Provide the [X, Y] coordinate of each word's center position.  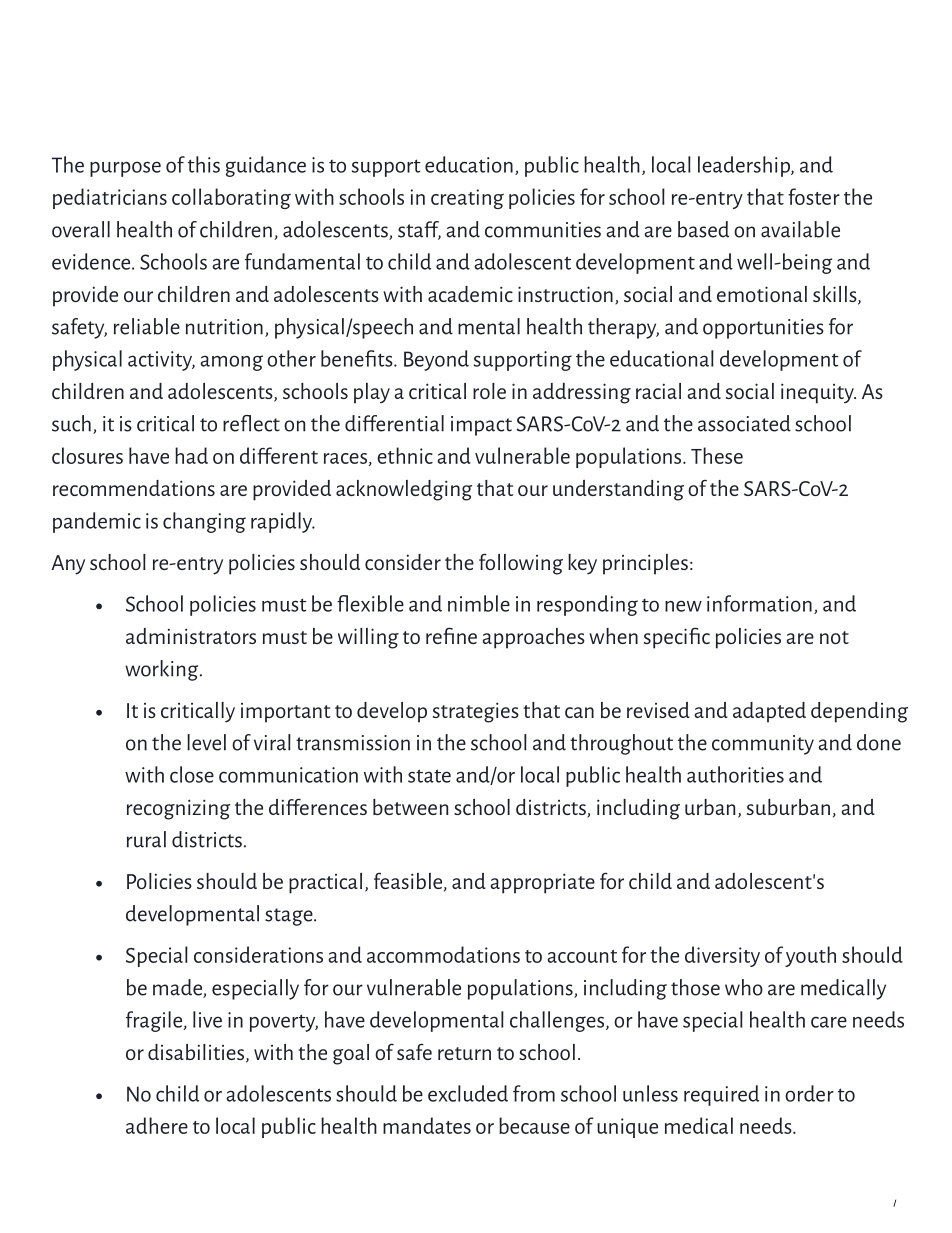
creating [467, 199]
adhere [157, 1125]
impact [481, 426]
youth [810, 956]
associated [744, 423]
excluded [468, 1093]
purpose [125, 169]
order [809, 1093]
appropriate [542, 883]
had [191, 455]
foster [814, 196]
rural [146, 839]
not [834, 637]
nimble [479, 603]
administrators [191, 636]
